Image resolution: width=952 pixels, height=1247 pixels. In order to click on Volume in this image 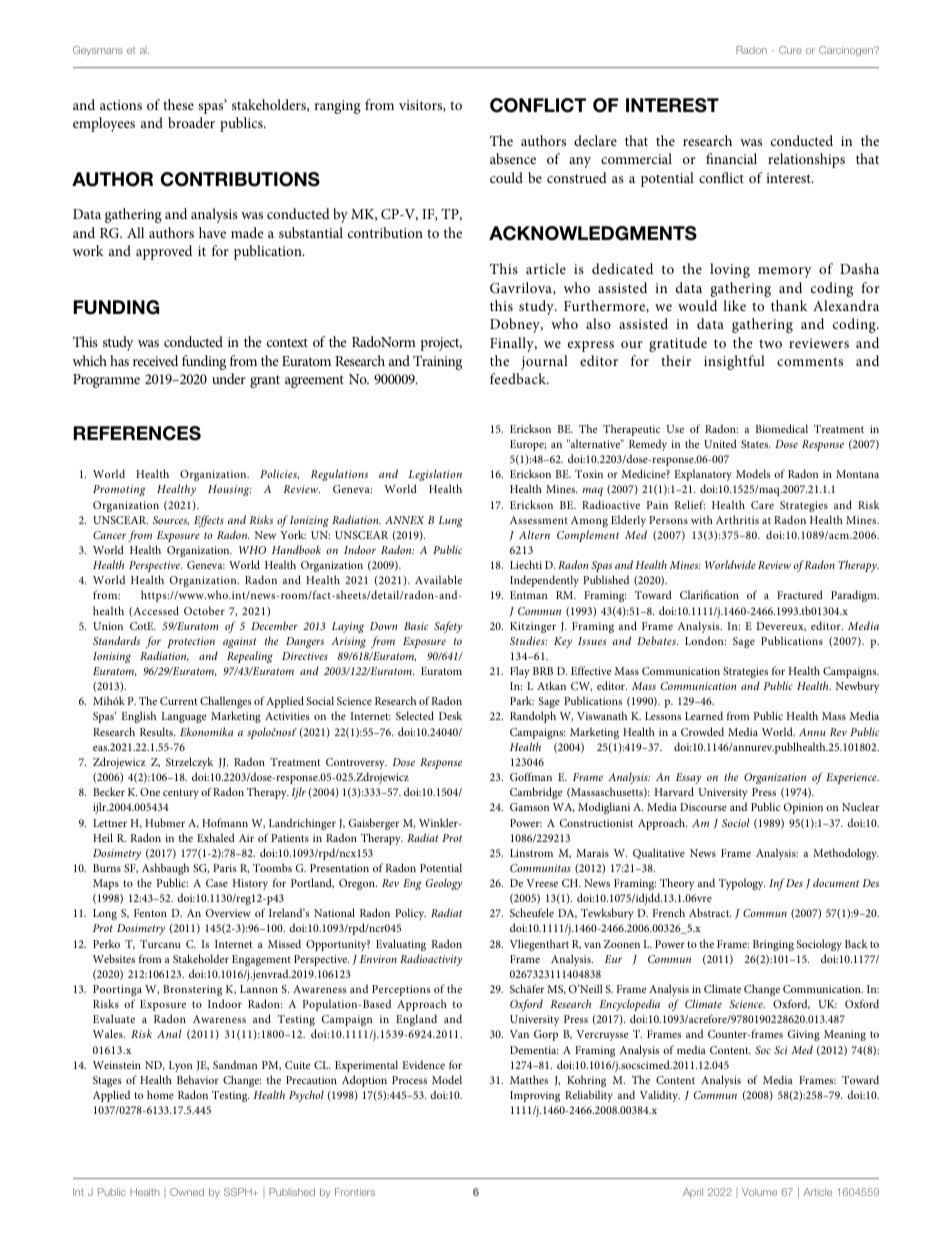, I will do `click(759, 1192)`.
